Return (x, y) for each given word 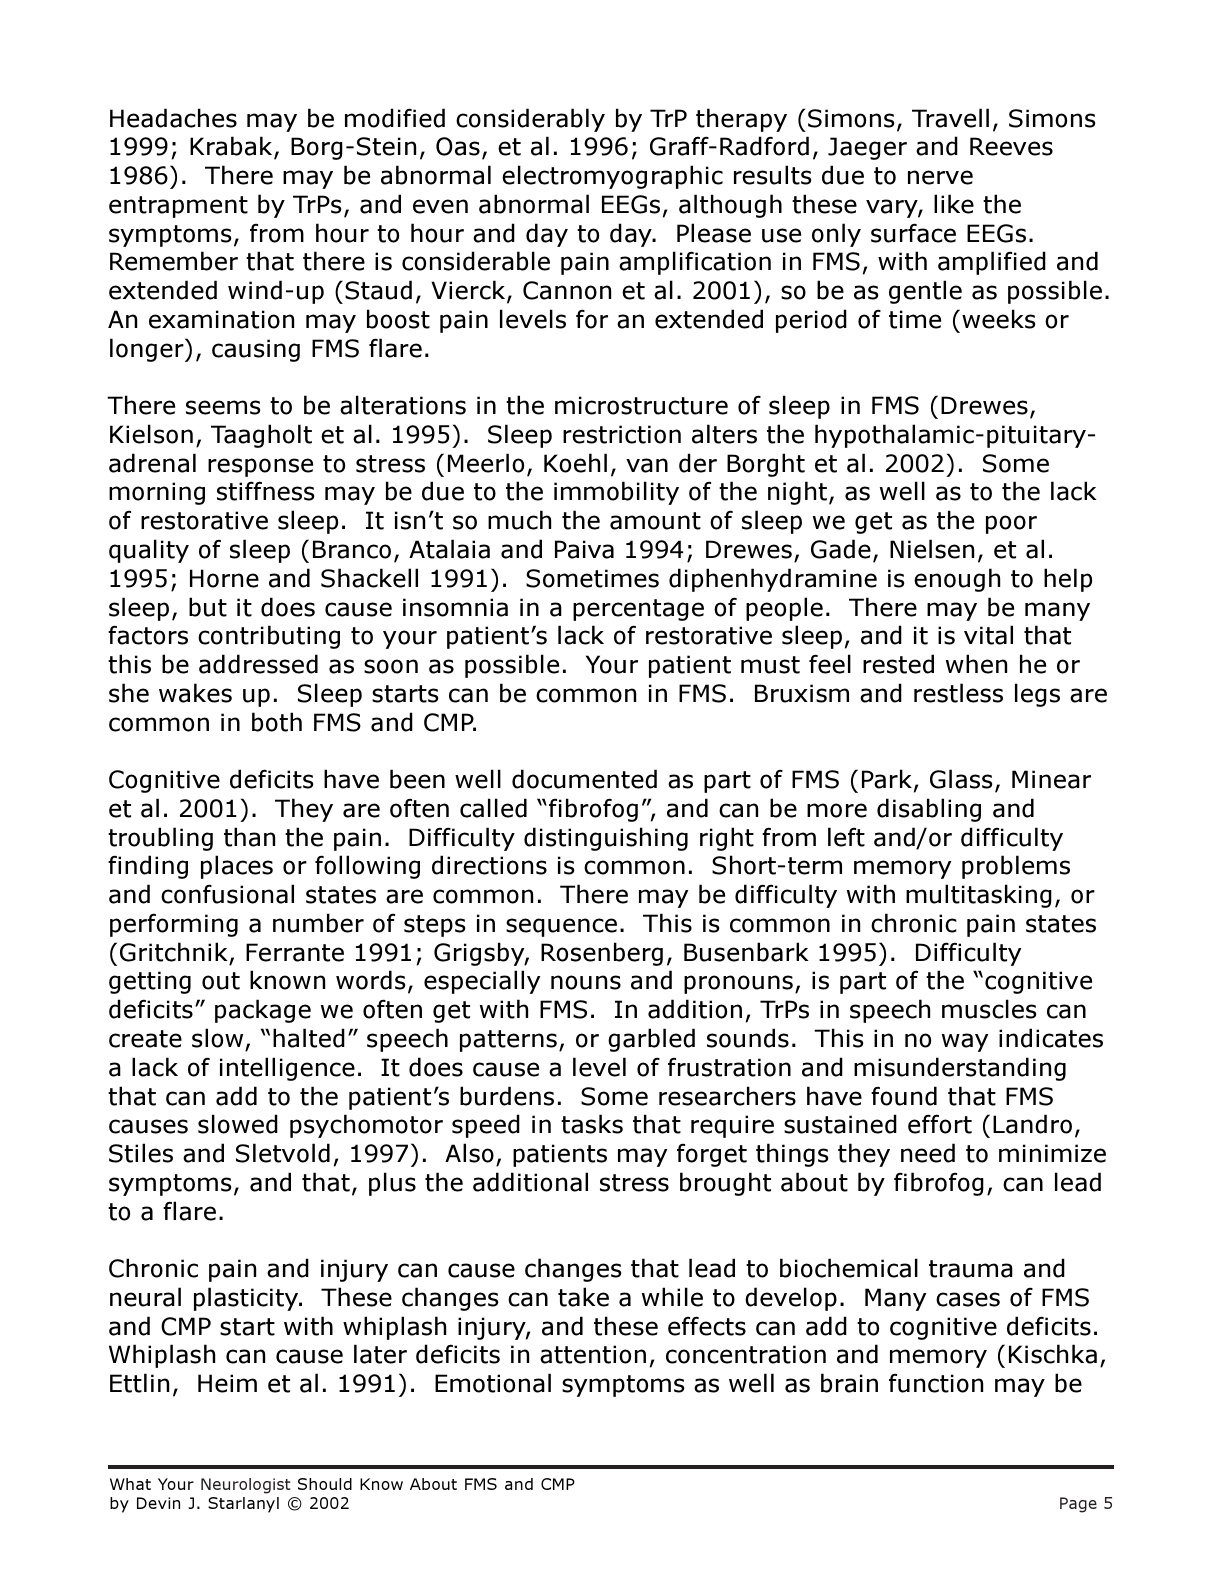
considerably (530, 120)
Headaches (173, 118)
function (936, 1383)
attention (593, 1354)
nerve (940, 177)
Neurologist (246, 1486)
